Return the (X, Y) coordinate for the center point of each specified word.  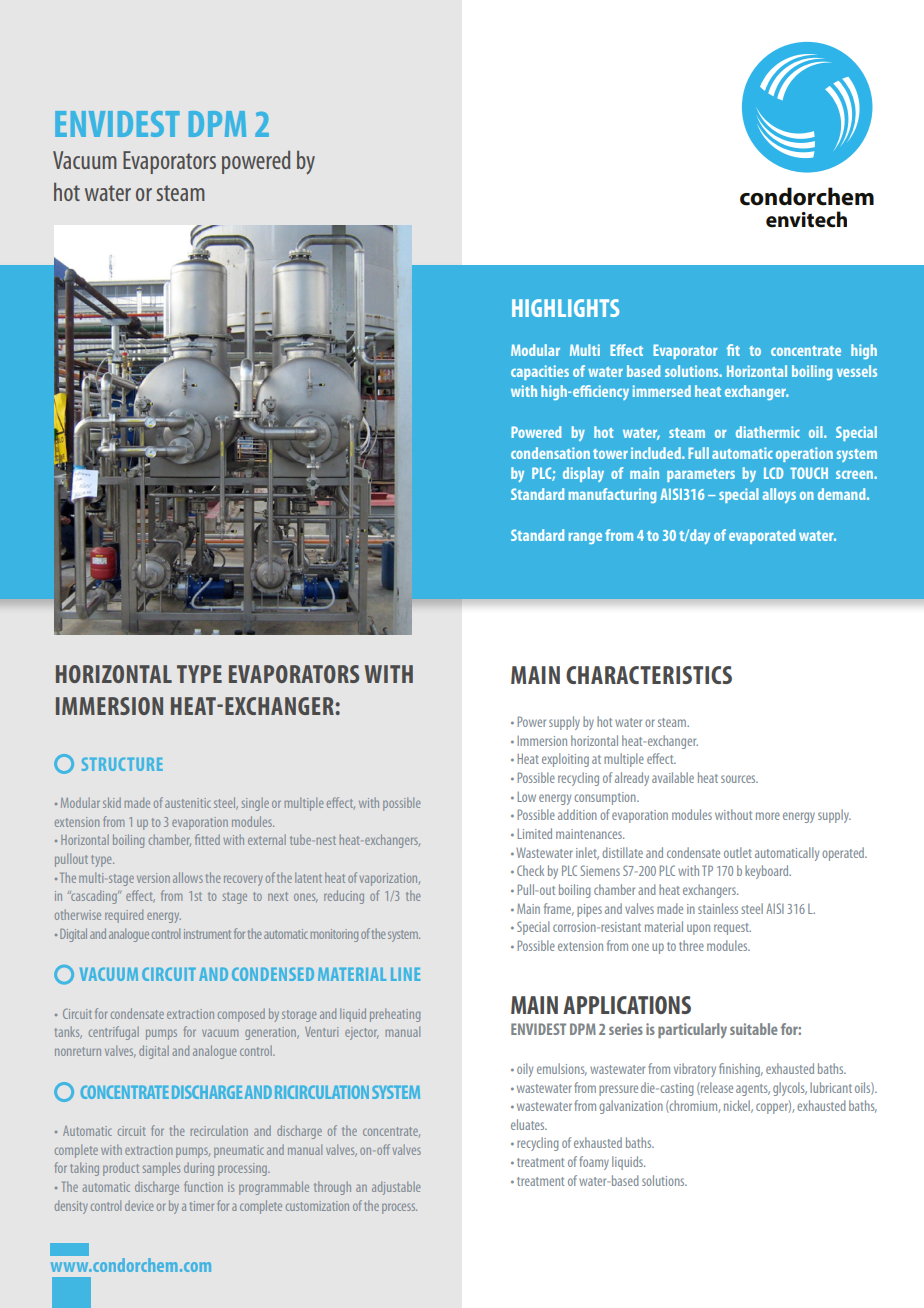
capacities (540, 372)
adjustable (396, 1188)
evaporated (762, 536)
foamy (594, 1163)
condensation (550, 453)
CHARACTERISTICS (649, 675)
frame (559, 909)
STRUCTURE (122, 764)
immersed (662, 391)
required (124, 916)
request (732, 929)
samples (161, 1169)
